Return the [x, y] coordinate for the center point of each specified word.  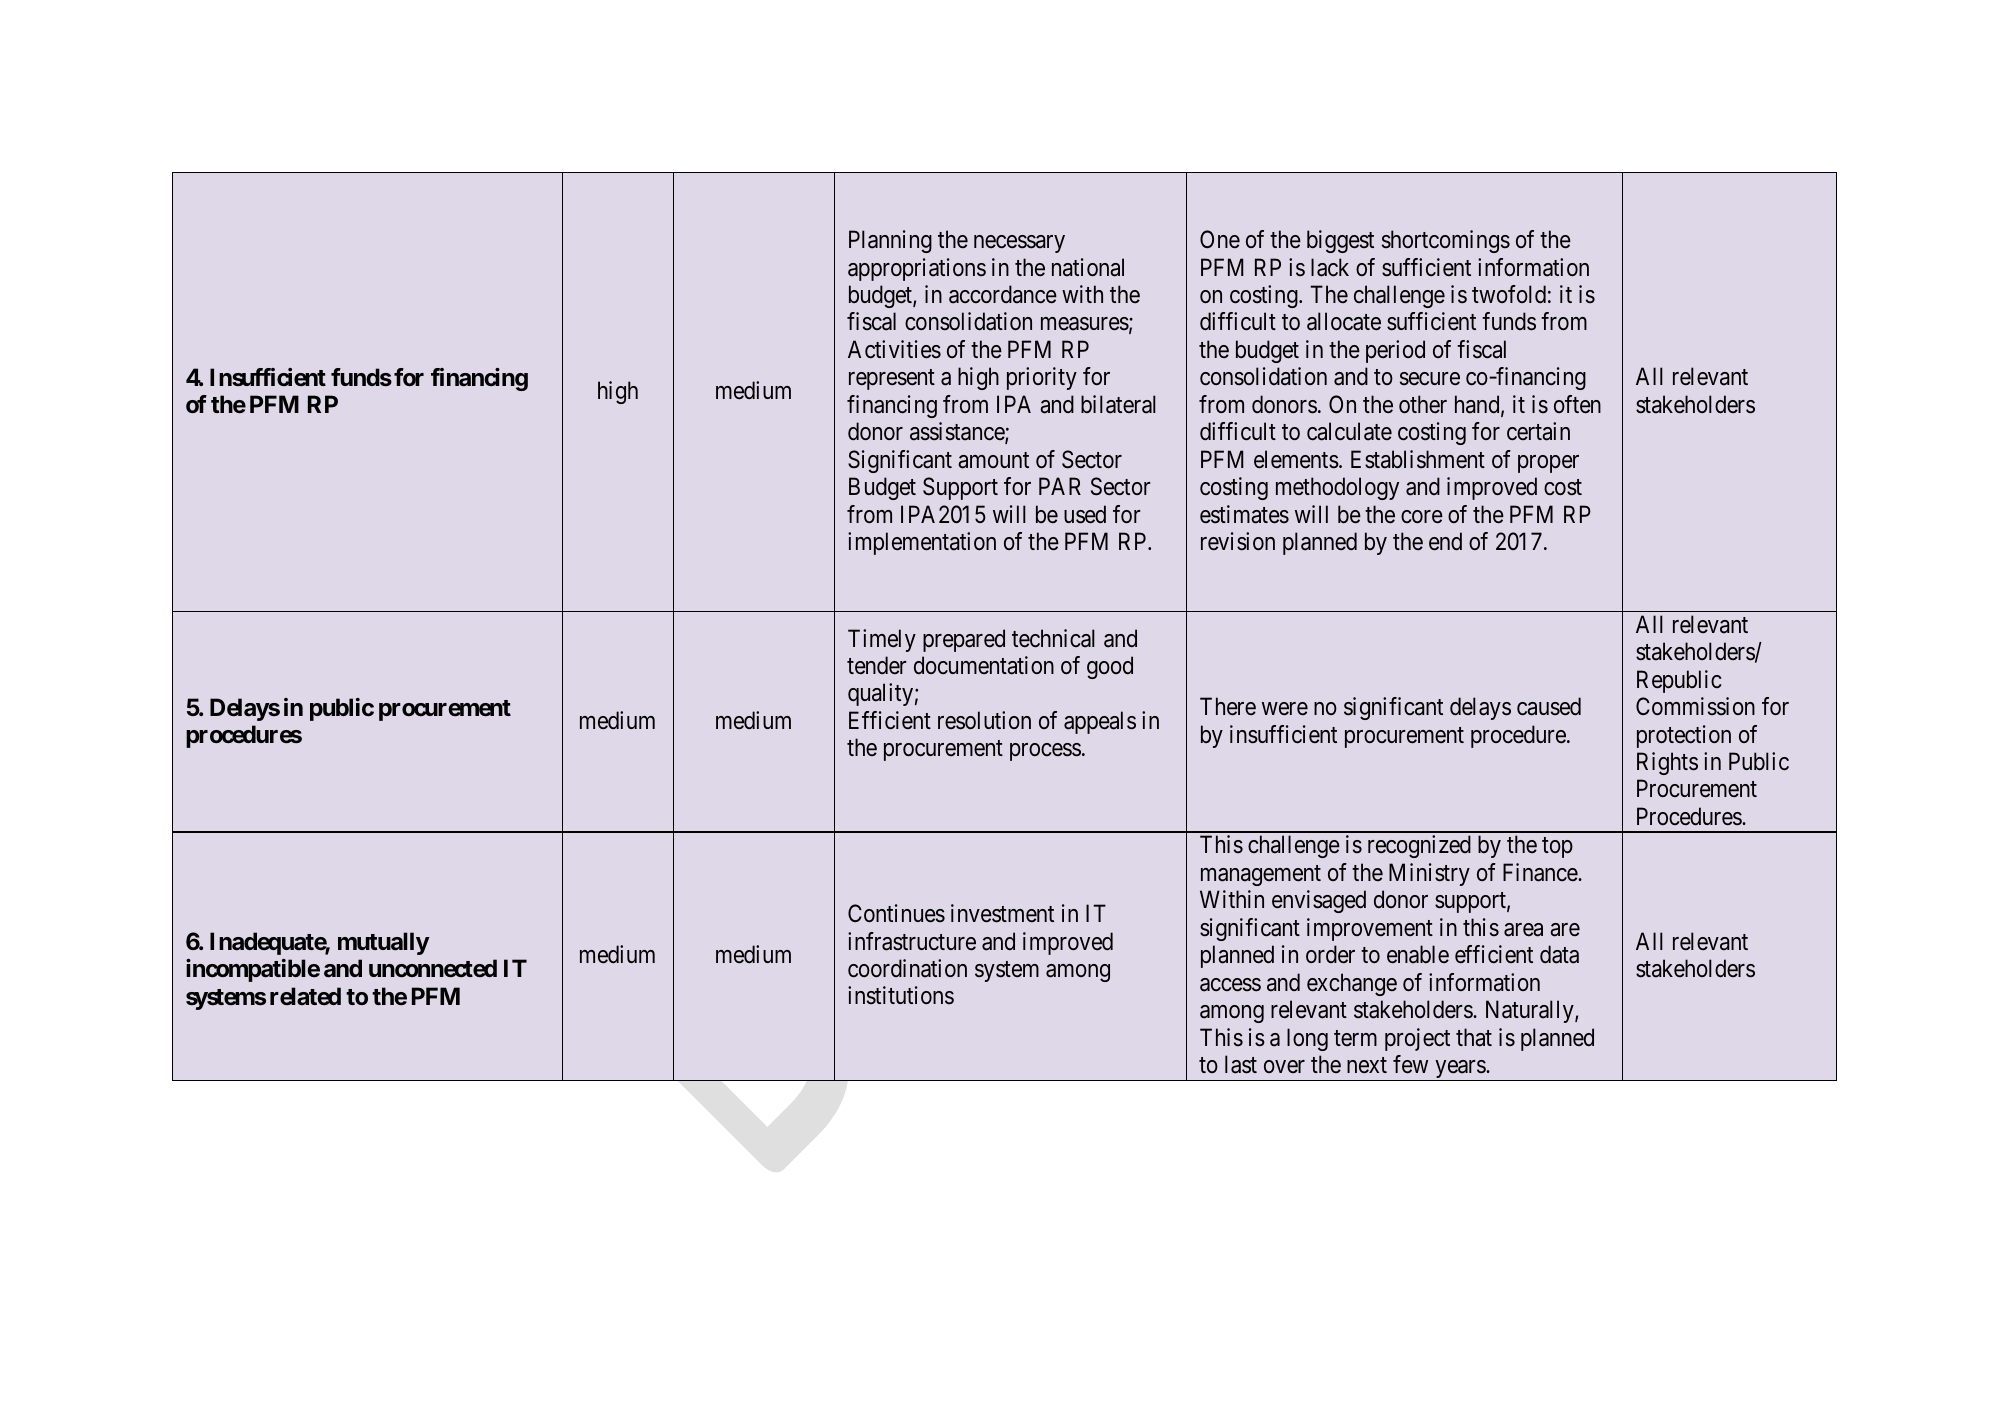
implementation [922, 543]
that [1474, 1037]
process [1045, 752]
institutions [901, 995]
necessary [1019, 244]
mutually [383, 943]
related [305, 996]
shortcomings [1446, 241]
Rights [1667, 763]
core [1422, 517]
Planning [890, 241]
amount [993, 460]
